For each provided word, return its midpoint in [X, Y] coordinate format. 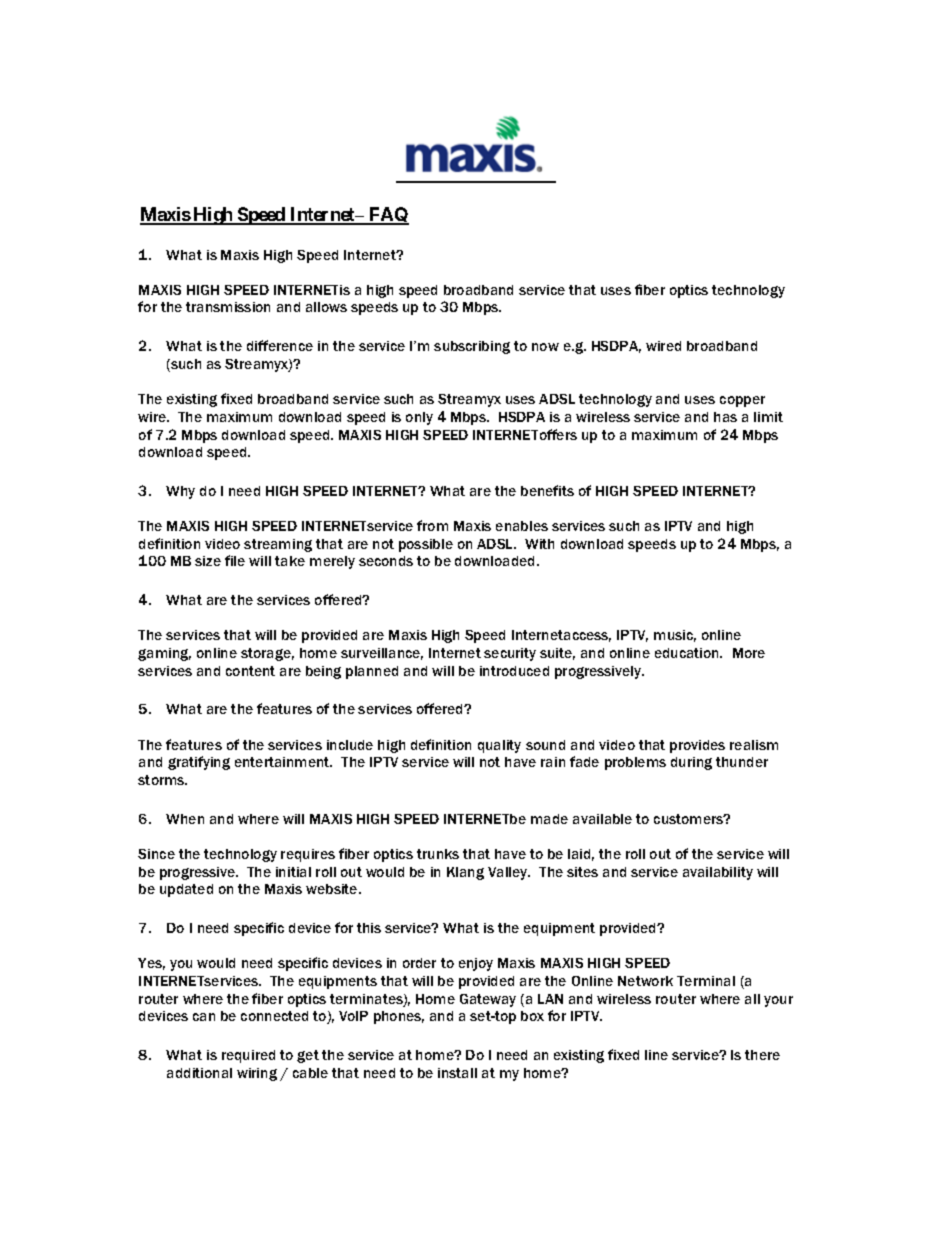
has [725, 417]
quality [499, 746]
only [419, 418]
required [248, 1056]
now [545, 347]
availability [718, 873]
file [235, 560]
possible [426, 545]
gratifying [199, 763]
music [675, 636]
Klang [465, 873]
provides [697, 746]
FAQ [388, 216]
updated [186, 890]
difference [280, 345]
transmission [228, 307]
